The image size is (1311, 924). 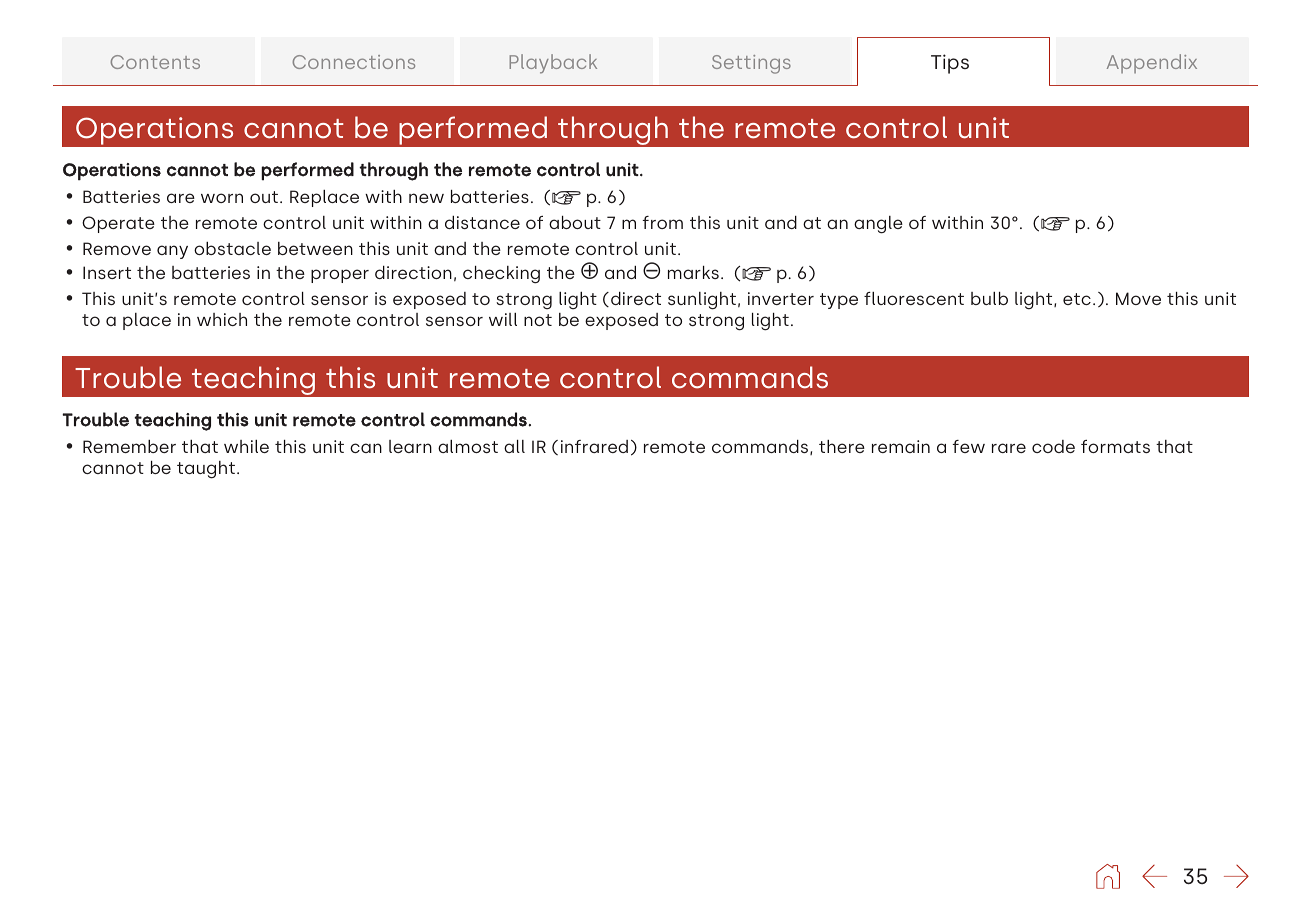 What do you see at coordinates (553, 64) in the document?
I see `Playback` at bounding box center [553, 64].
